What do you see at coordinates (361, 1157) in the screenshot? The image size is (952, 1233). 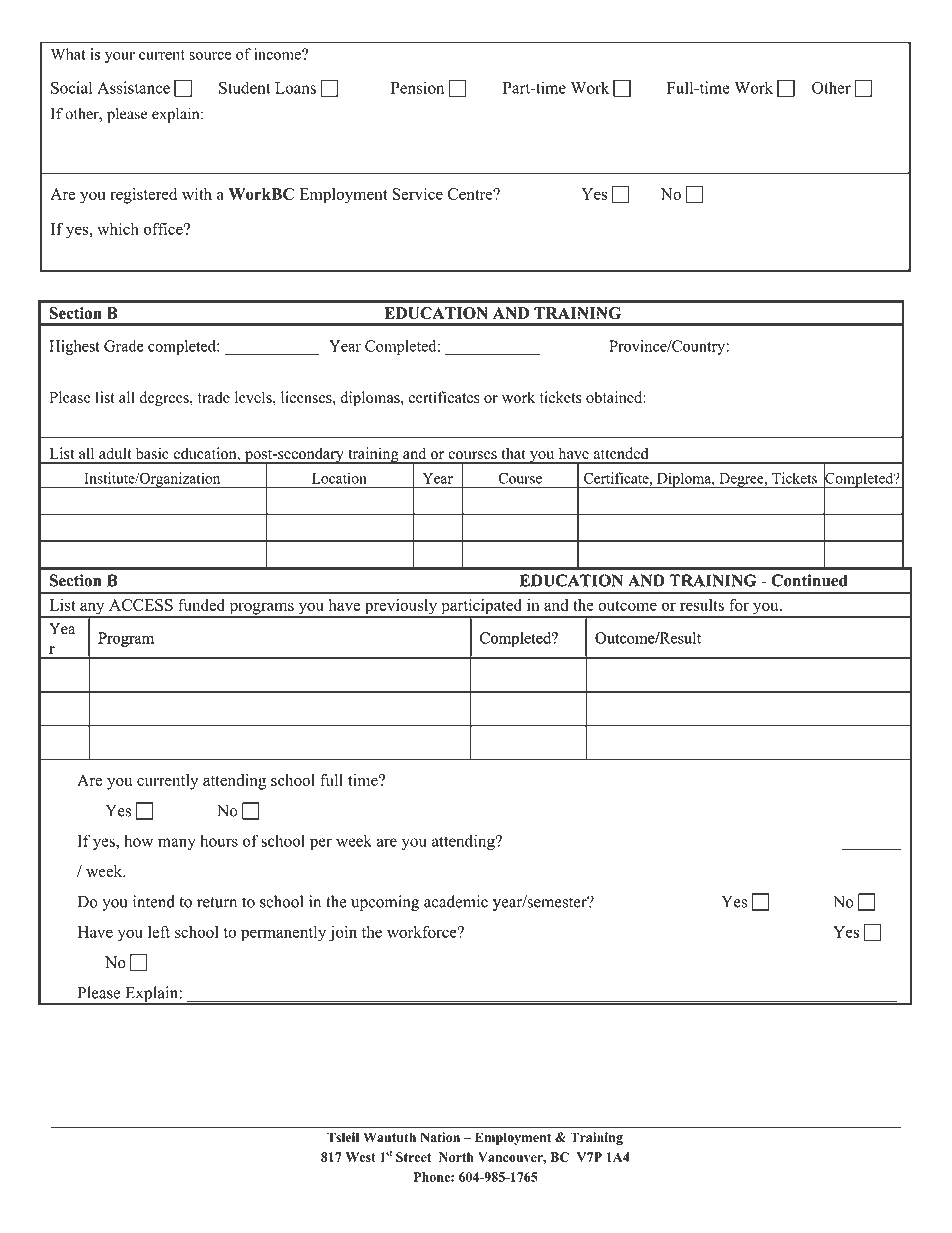 I see `West` at bounding box center [361, 1157].
